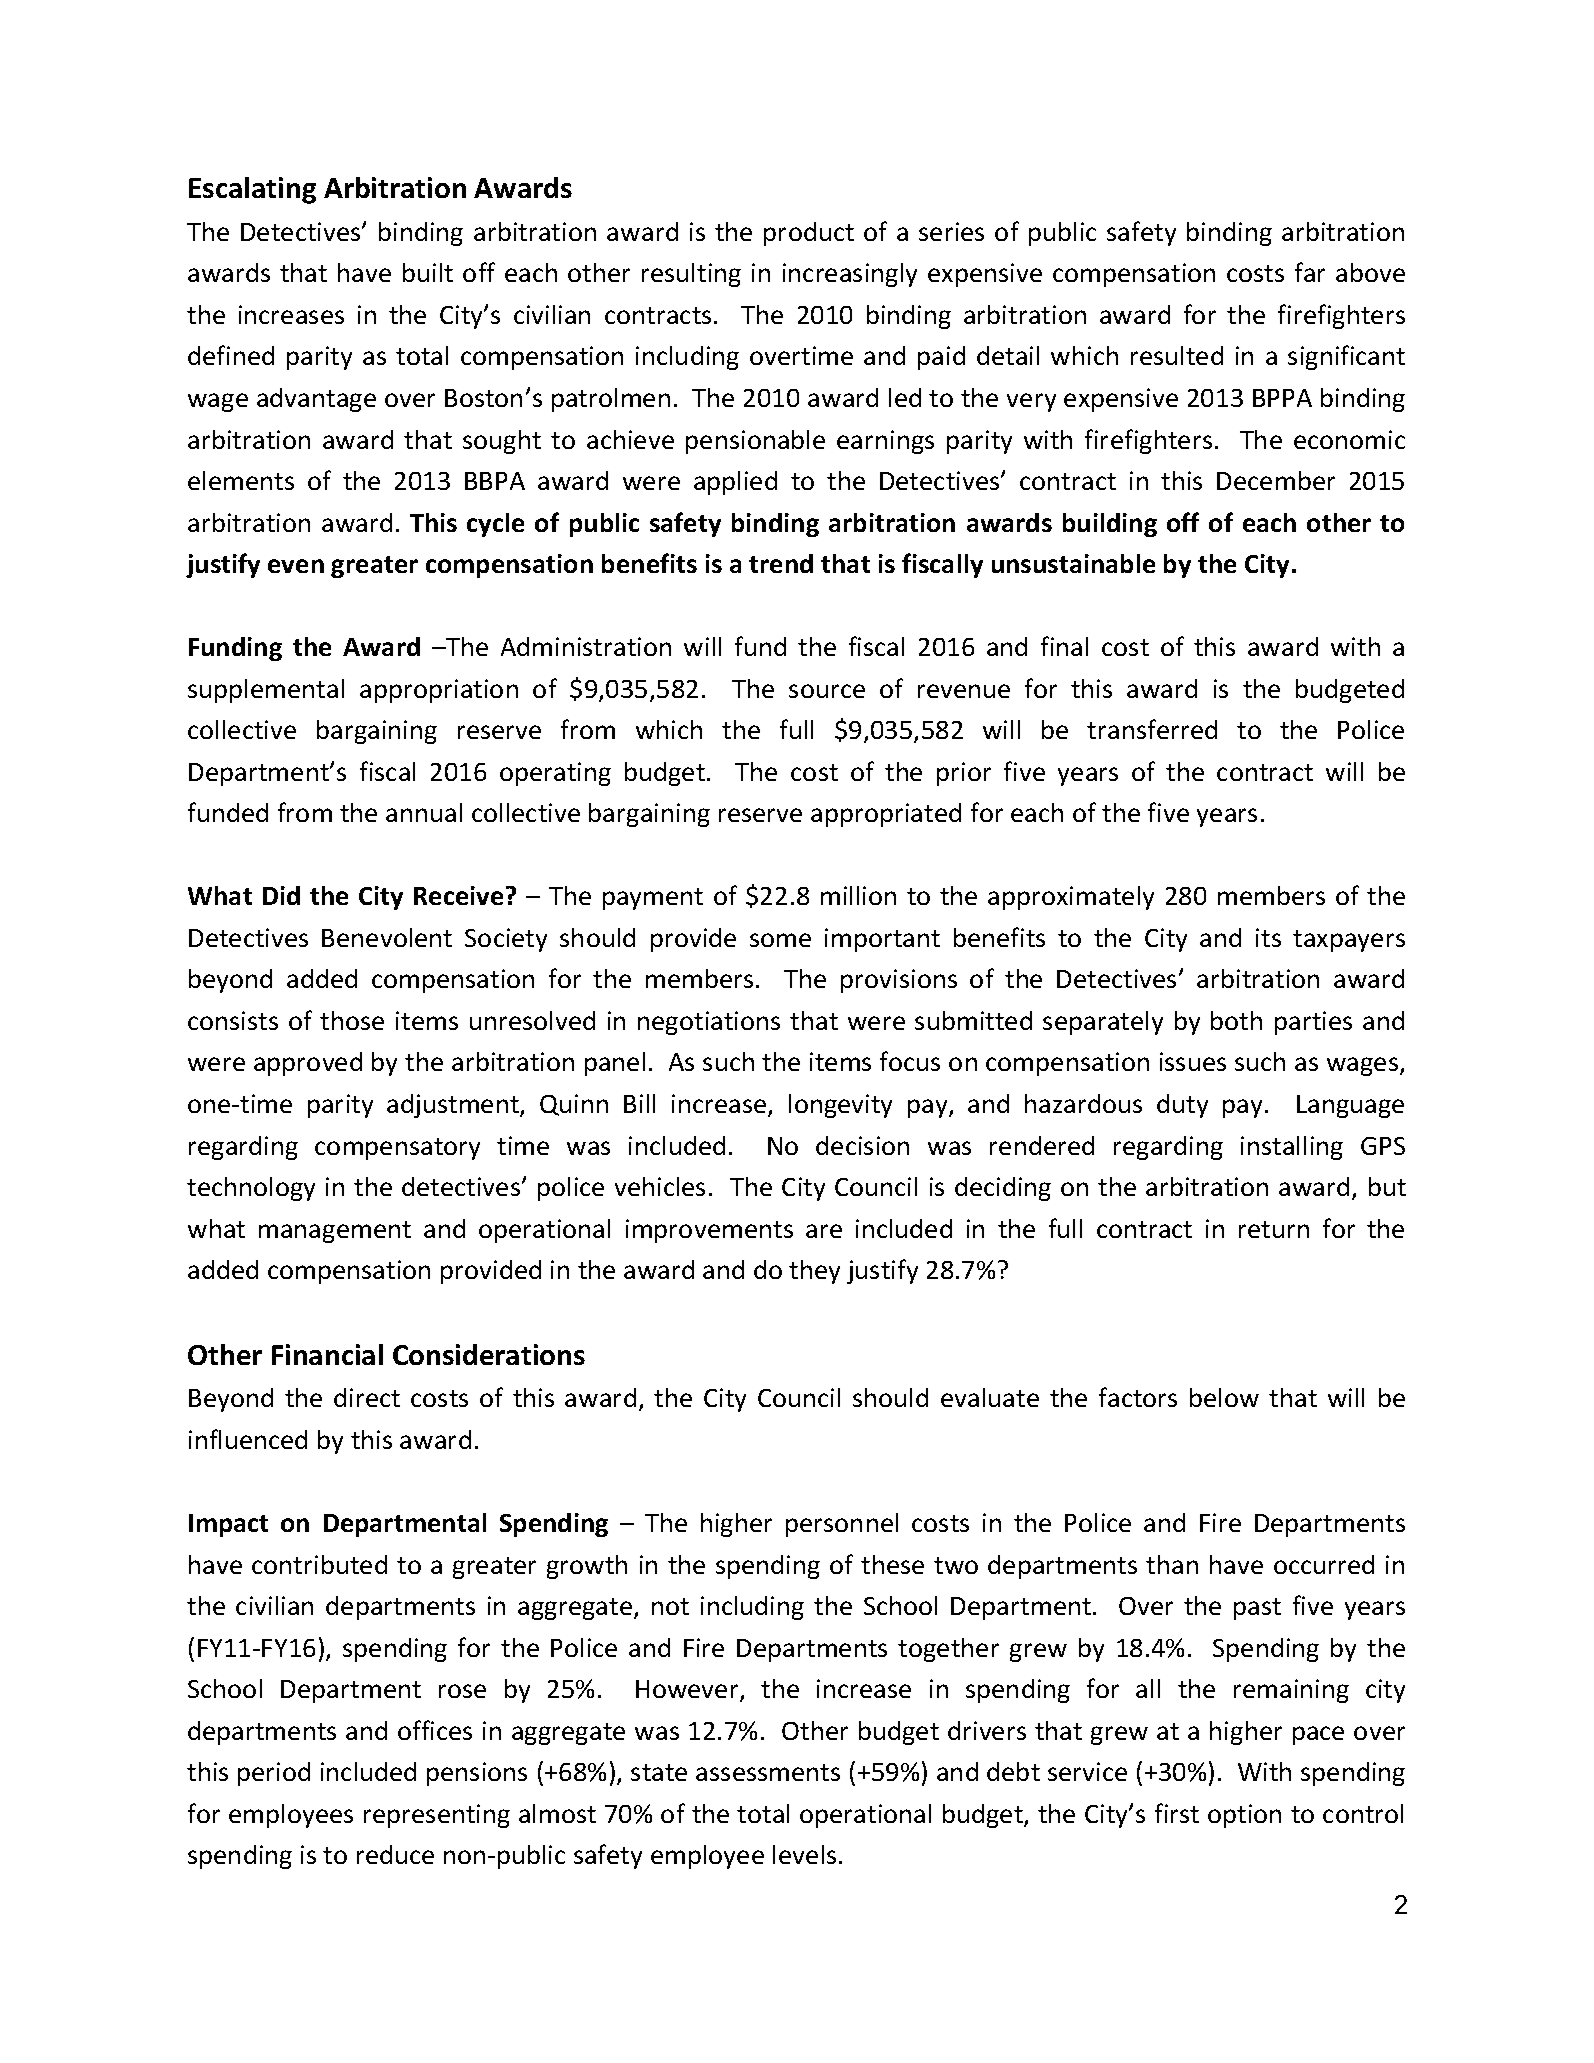 The width and height of the screenshot is (1594, 2063). Describe the element at coordinates (437, 1816) in the screenshot. I see `representing` at that location.
